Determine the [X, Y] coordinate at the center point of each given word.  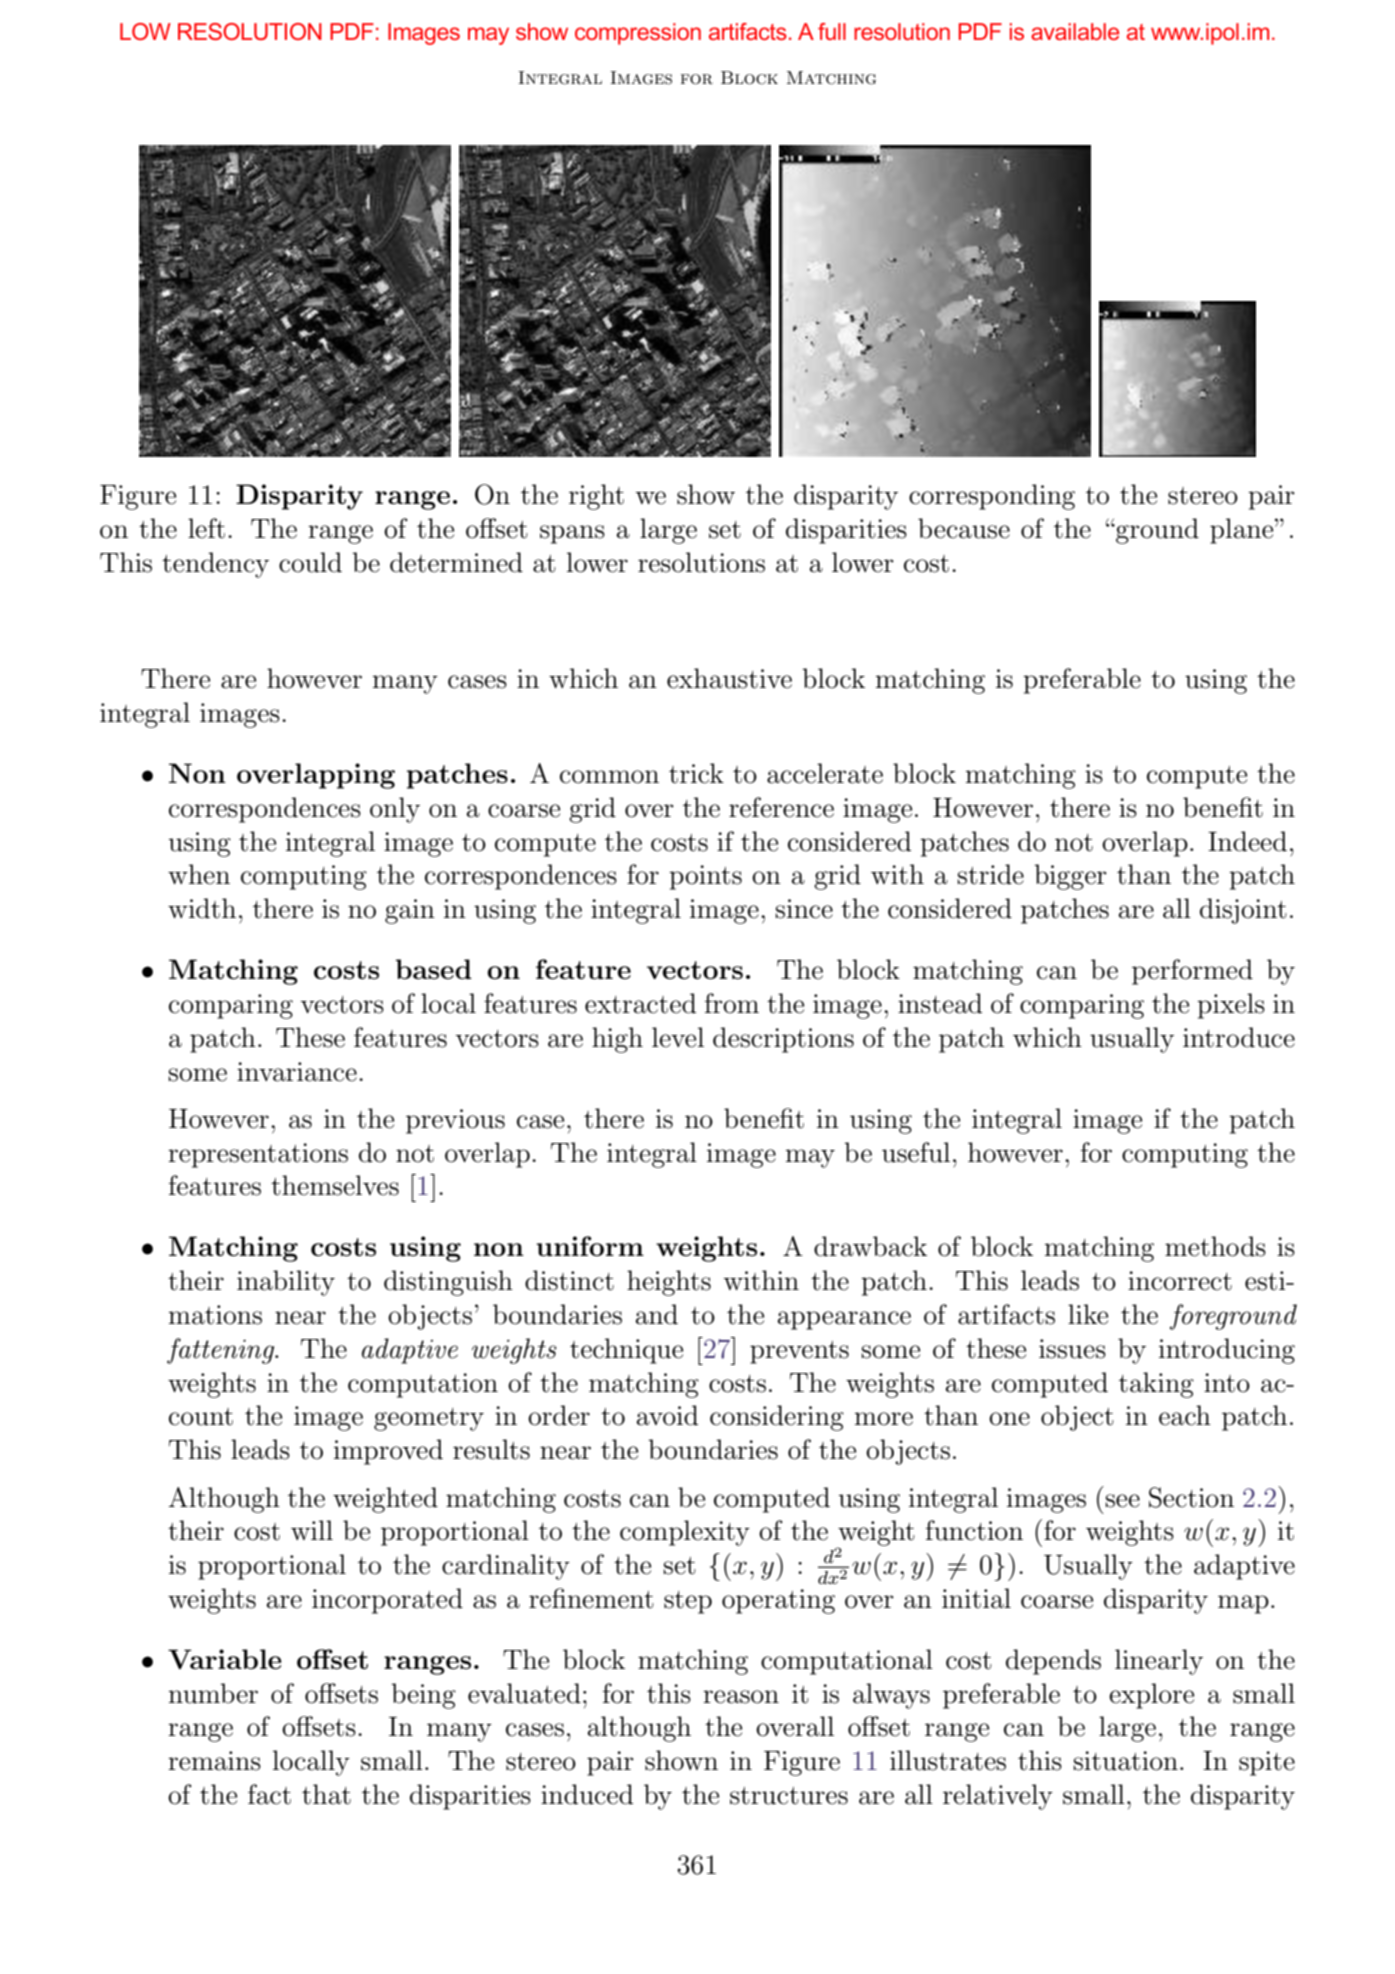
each [1185, 1415]
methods [1215, 1246]
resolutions [701, 562]
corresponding [992, 497]
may [810, 1158]
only [395, 810]
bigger [1070, 877]
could [310, 562]
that [326, 1794]
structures [789, 1796]
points [705, 877]
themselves [335, 1185]
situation [1125, 1761]
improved [388, 1452]
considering [777, 1418]
